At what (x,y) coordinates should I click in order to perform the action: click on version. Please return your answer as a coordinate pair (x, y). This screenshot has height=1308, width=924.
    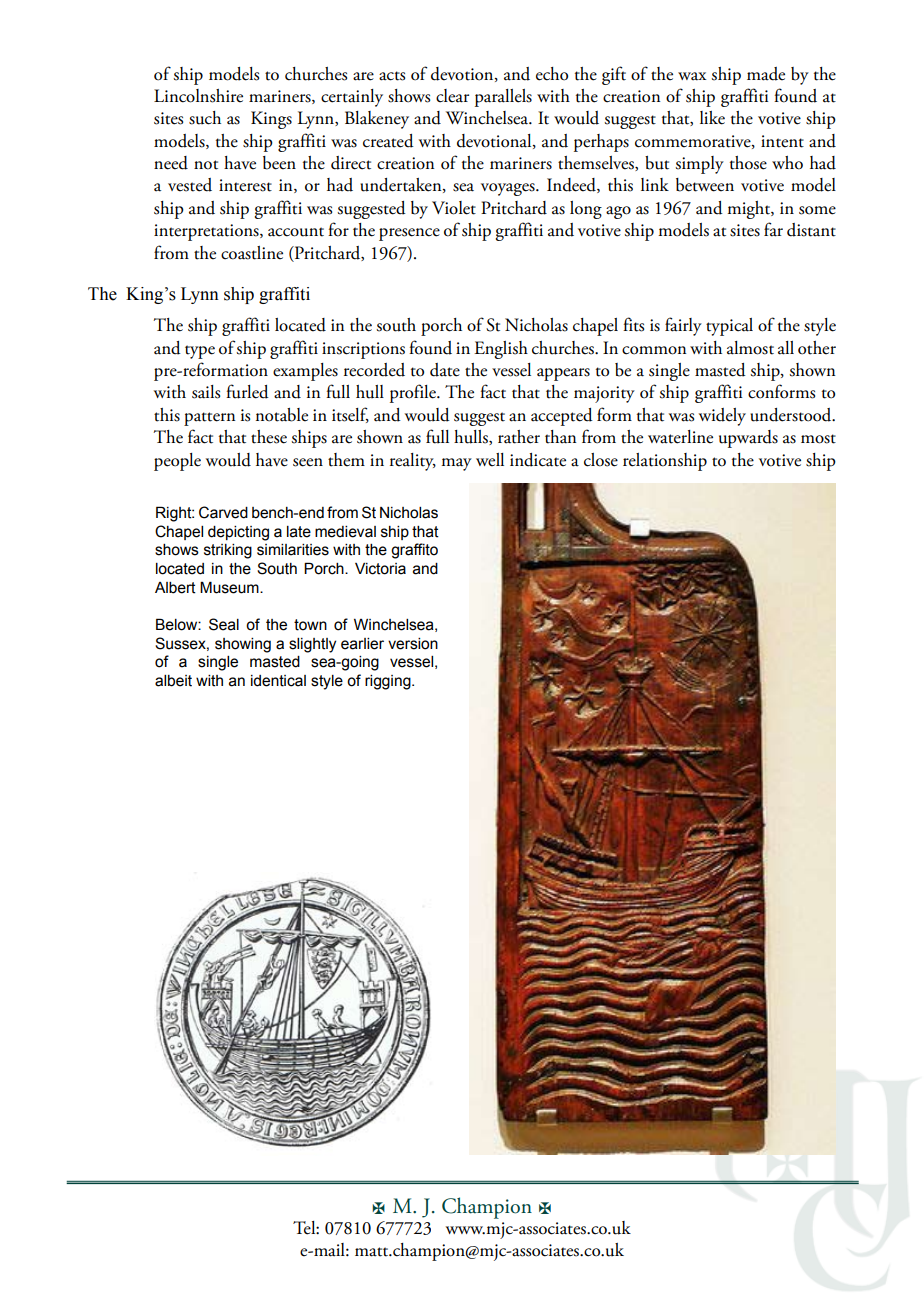
    Looking at the image, I should click on (413, 644).
